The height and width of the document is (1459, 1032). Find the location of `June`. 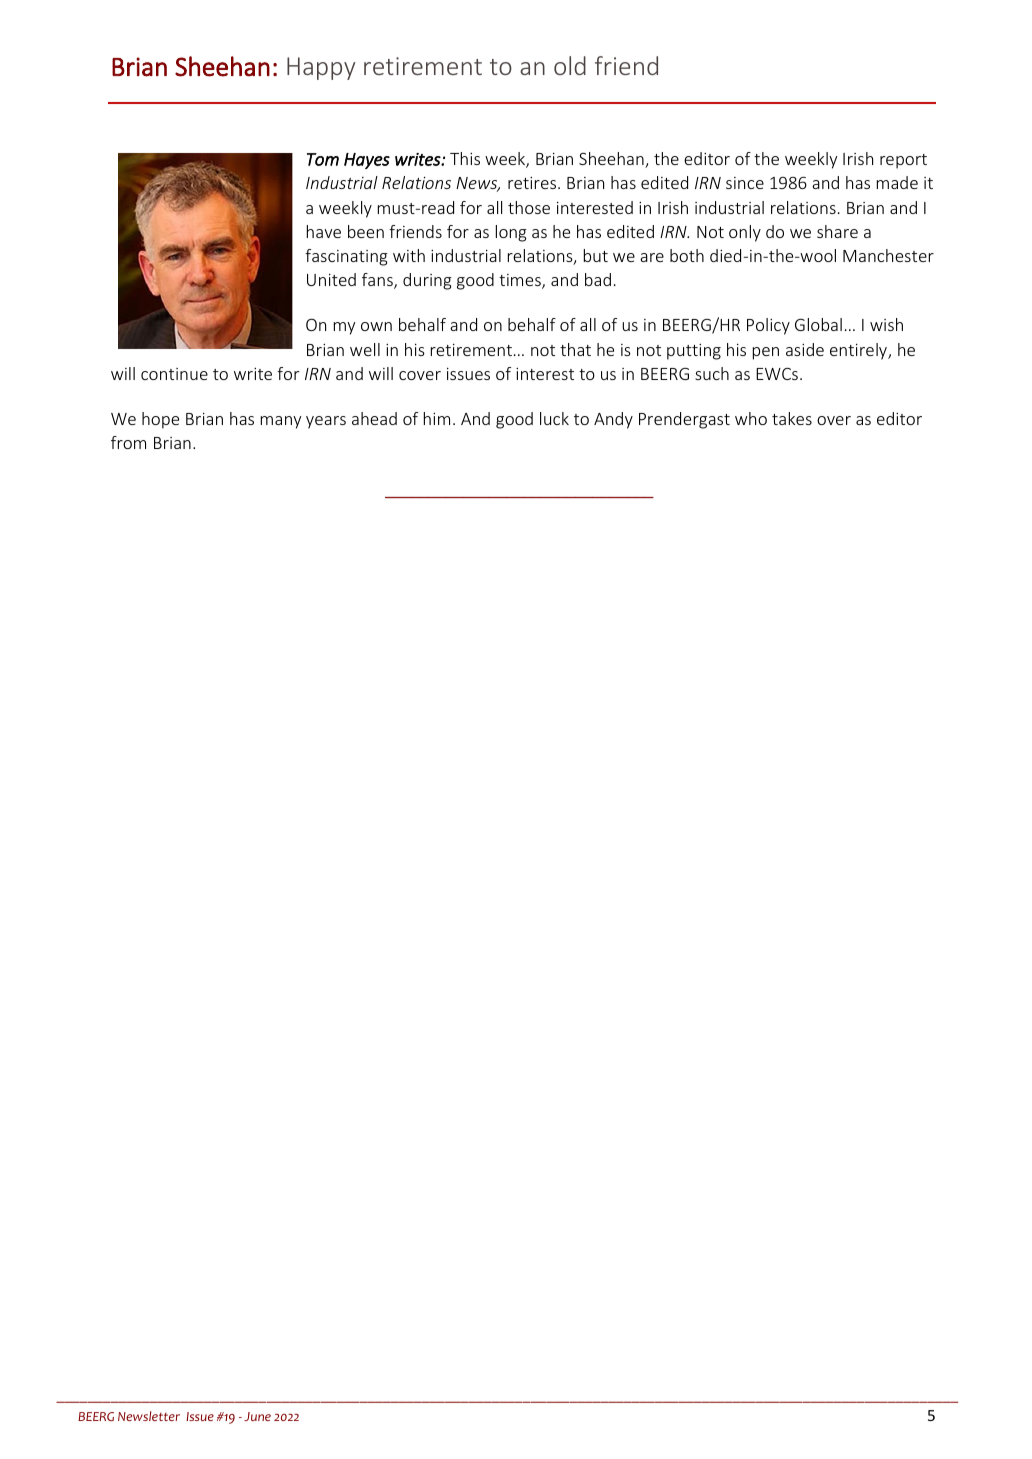

June is located at coordinates (257, 1416).
